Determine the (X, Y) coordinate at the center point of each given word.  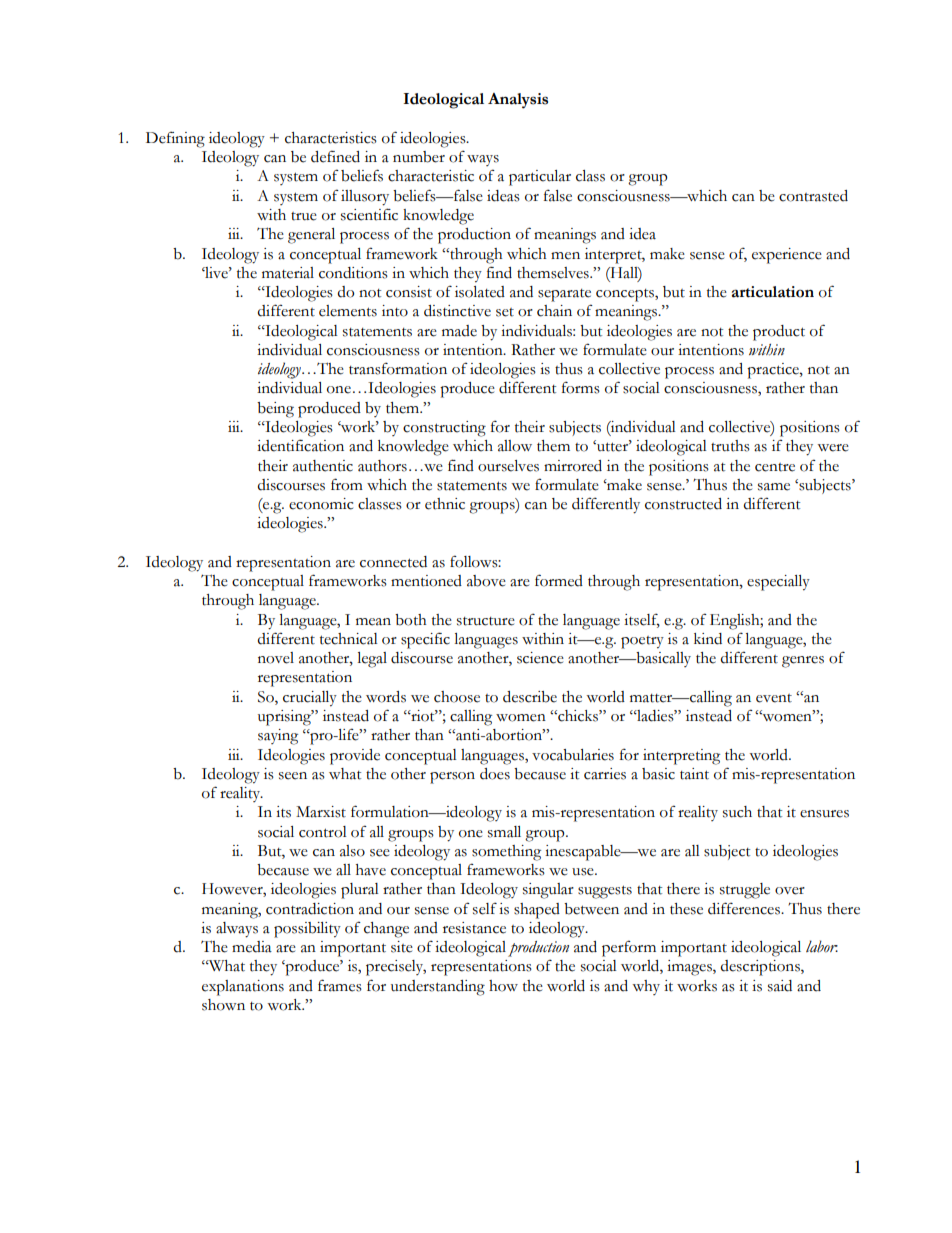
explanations (243, 988)
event (774, 698)
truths (730, 446)
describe (530, 697)
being (275, 410)
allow (515, 446)
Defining (175, 139)
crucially (310, 699)
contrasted (813, 196)
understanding (438, 988)
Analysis (518, 101)
